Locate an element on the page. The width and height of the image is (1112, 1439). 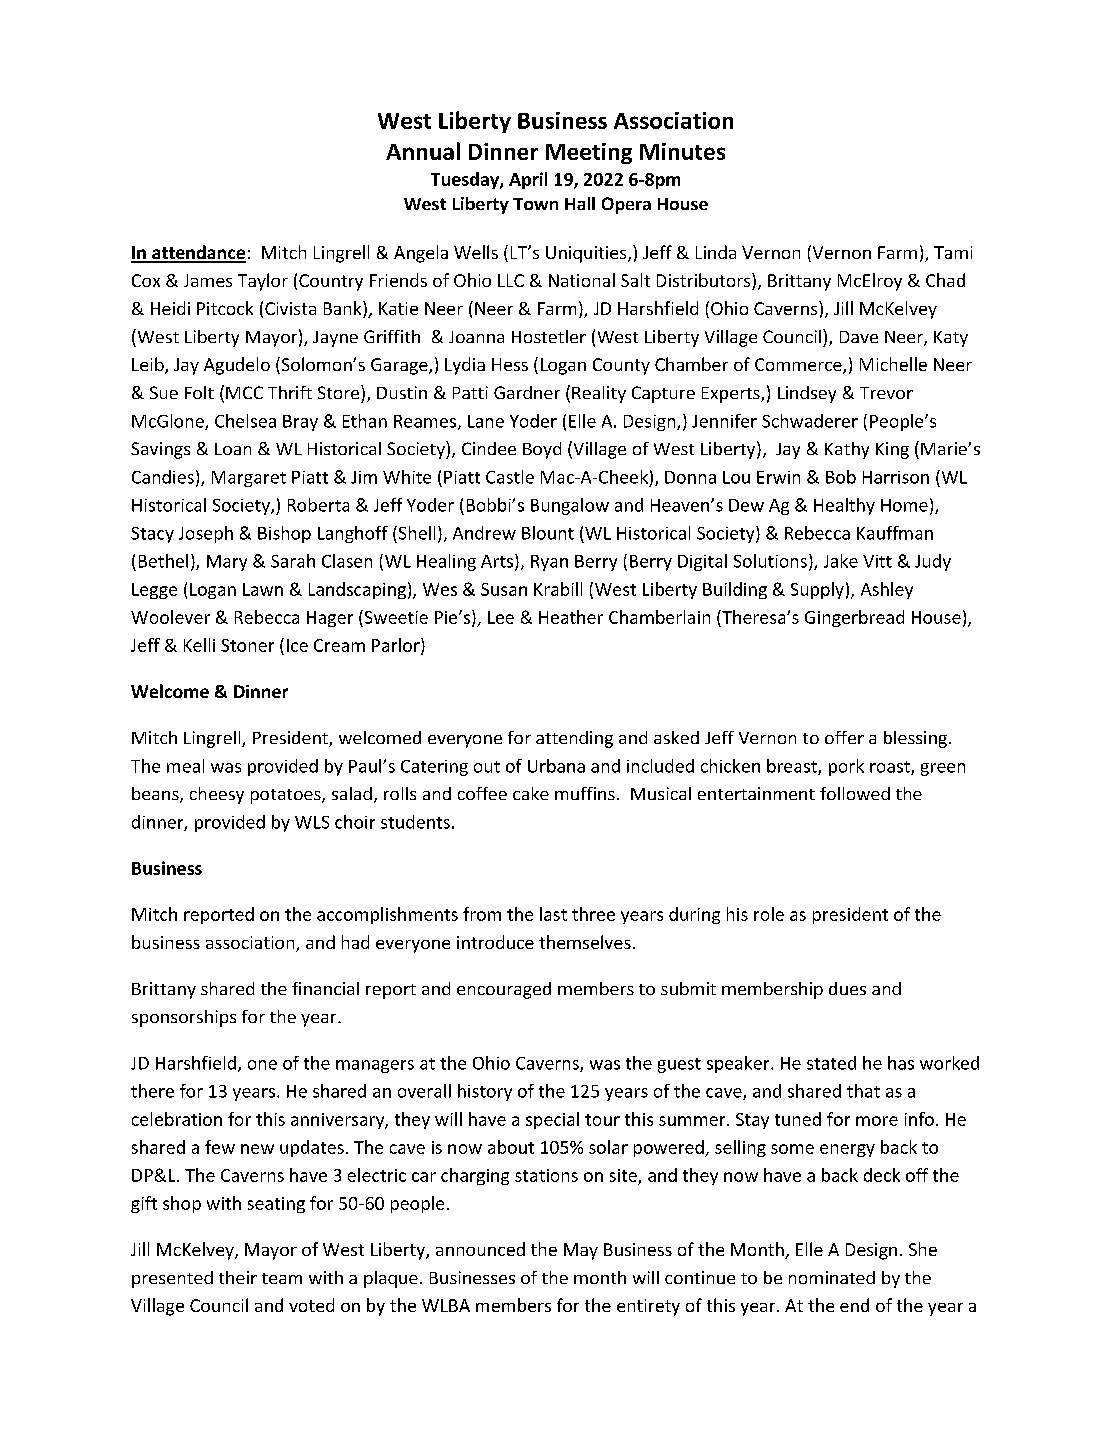
Tami is located at coordinates (953, 252).
